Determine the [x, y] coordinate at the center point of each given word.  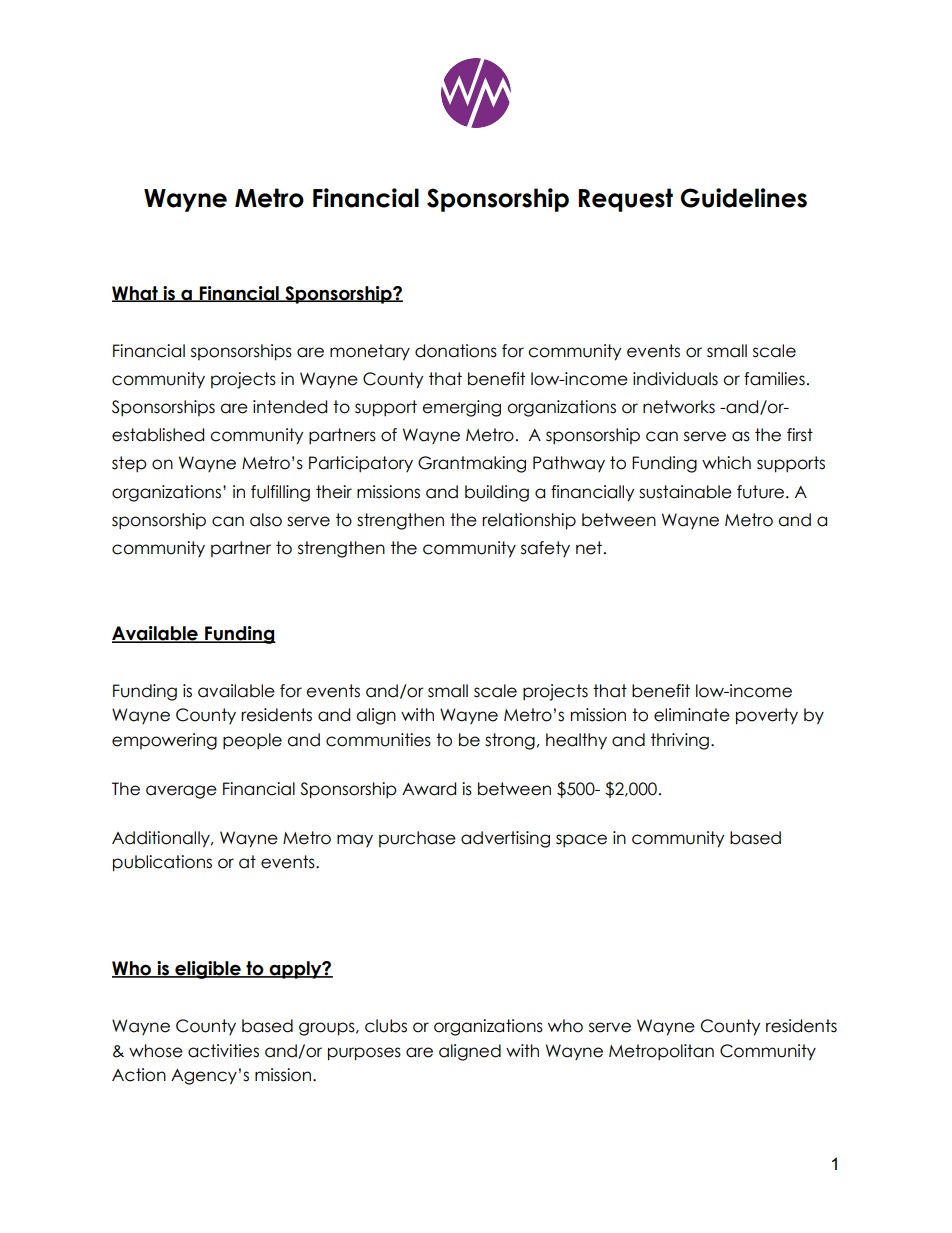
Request [626, 200]
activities [223, 1051]
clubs [386, 1026]
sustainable [685, 492]
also [266, 520]
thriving [680, 741]
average [181, 792]
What [136, 294]
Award [429, 789]
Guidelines [743, 198]
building [497, 493]
